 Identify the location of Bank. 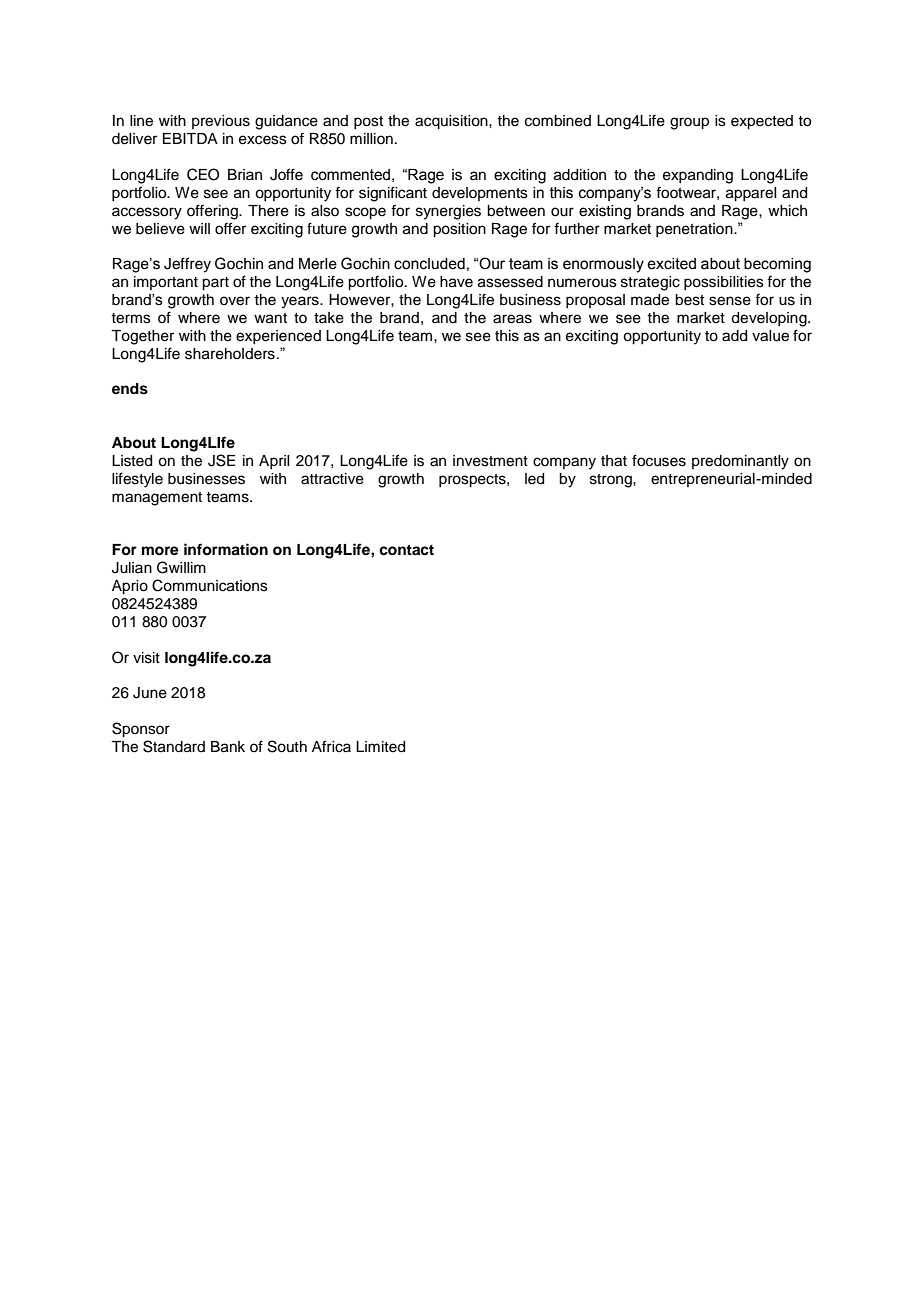
(228, 747).
